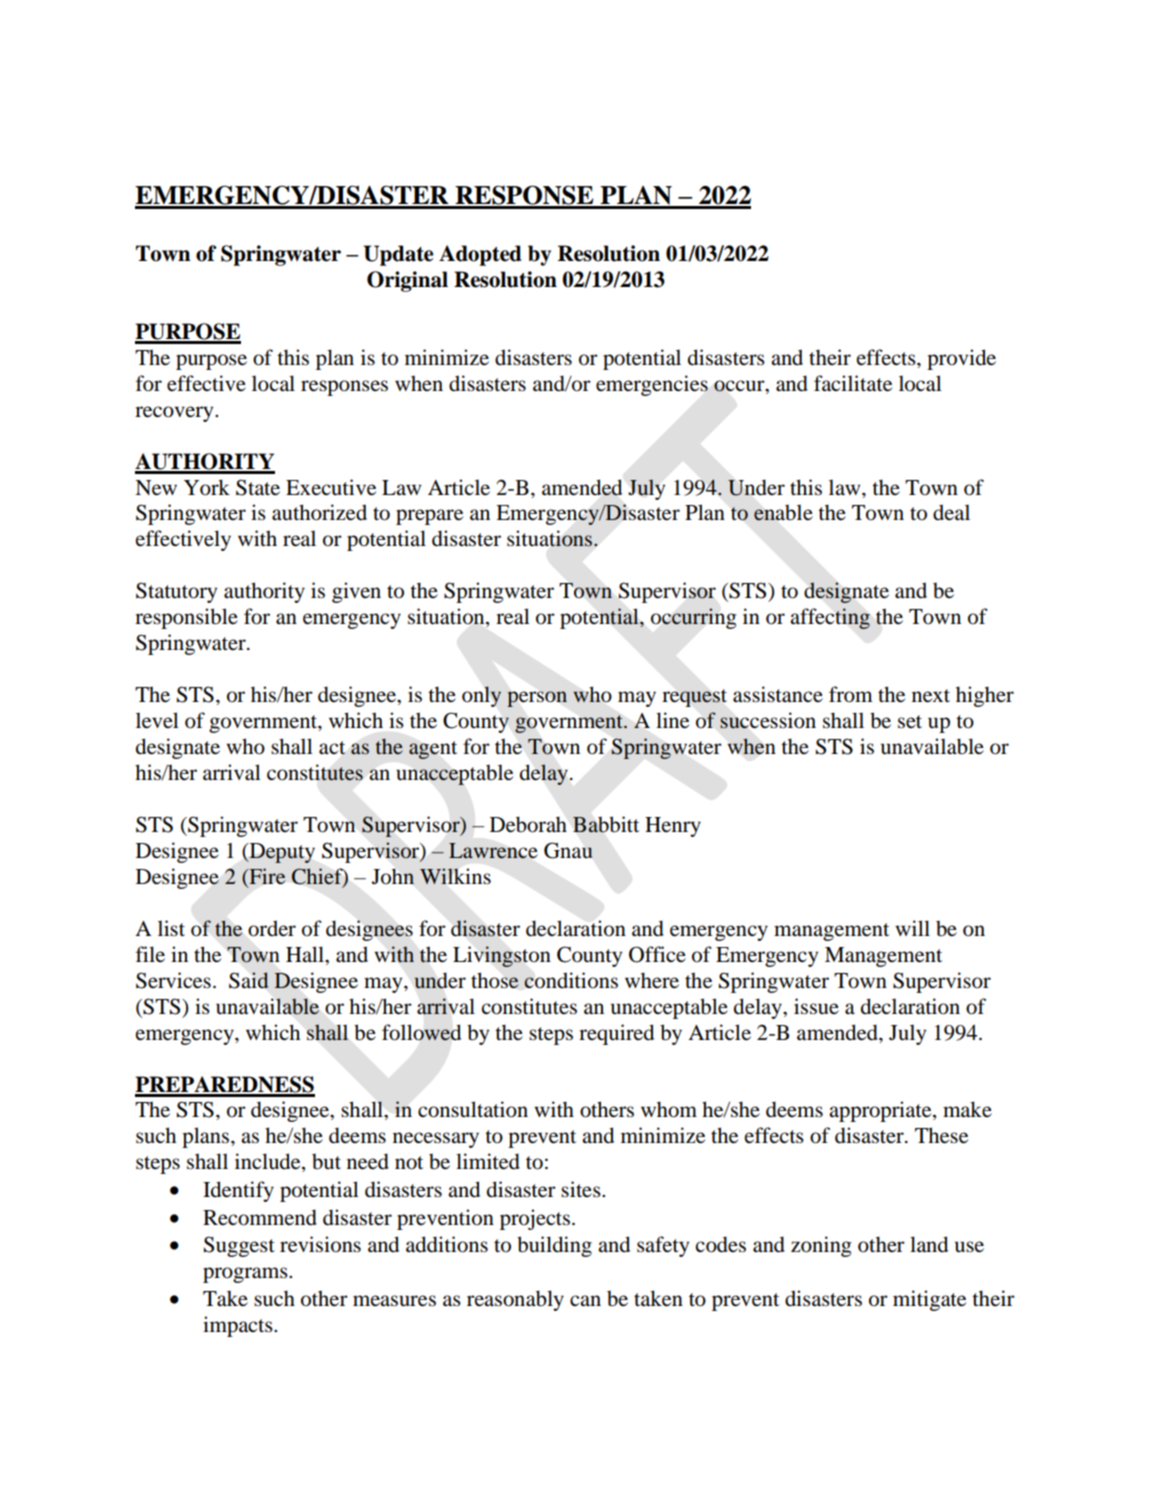 The image size is (1151, 1490). Describe the element at coordinates (606, 824) in the image. I see `Babbitt` at that location.
